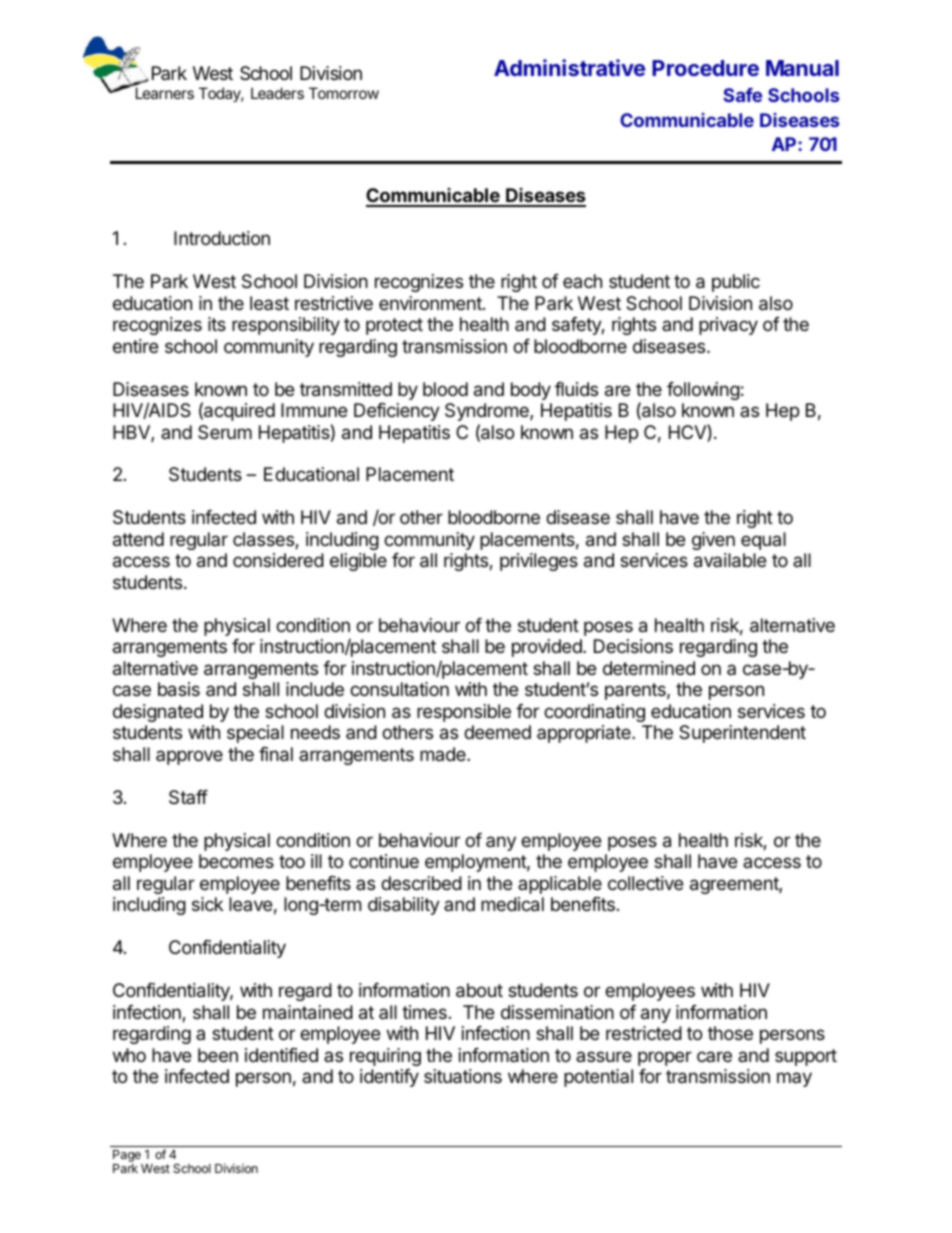 The image size is (952, 1233). Describe the element at coordinates (569, 67) in the screenshot. I see `Administrative` at that location.
